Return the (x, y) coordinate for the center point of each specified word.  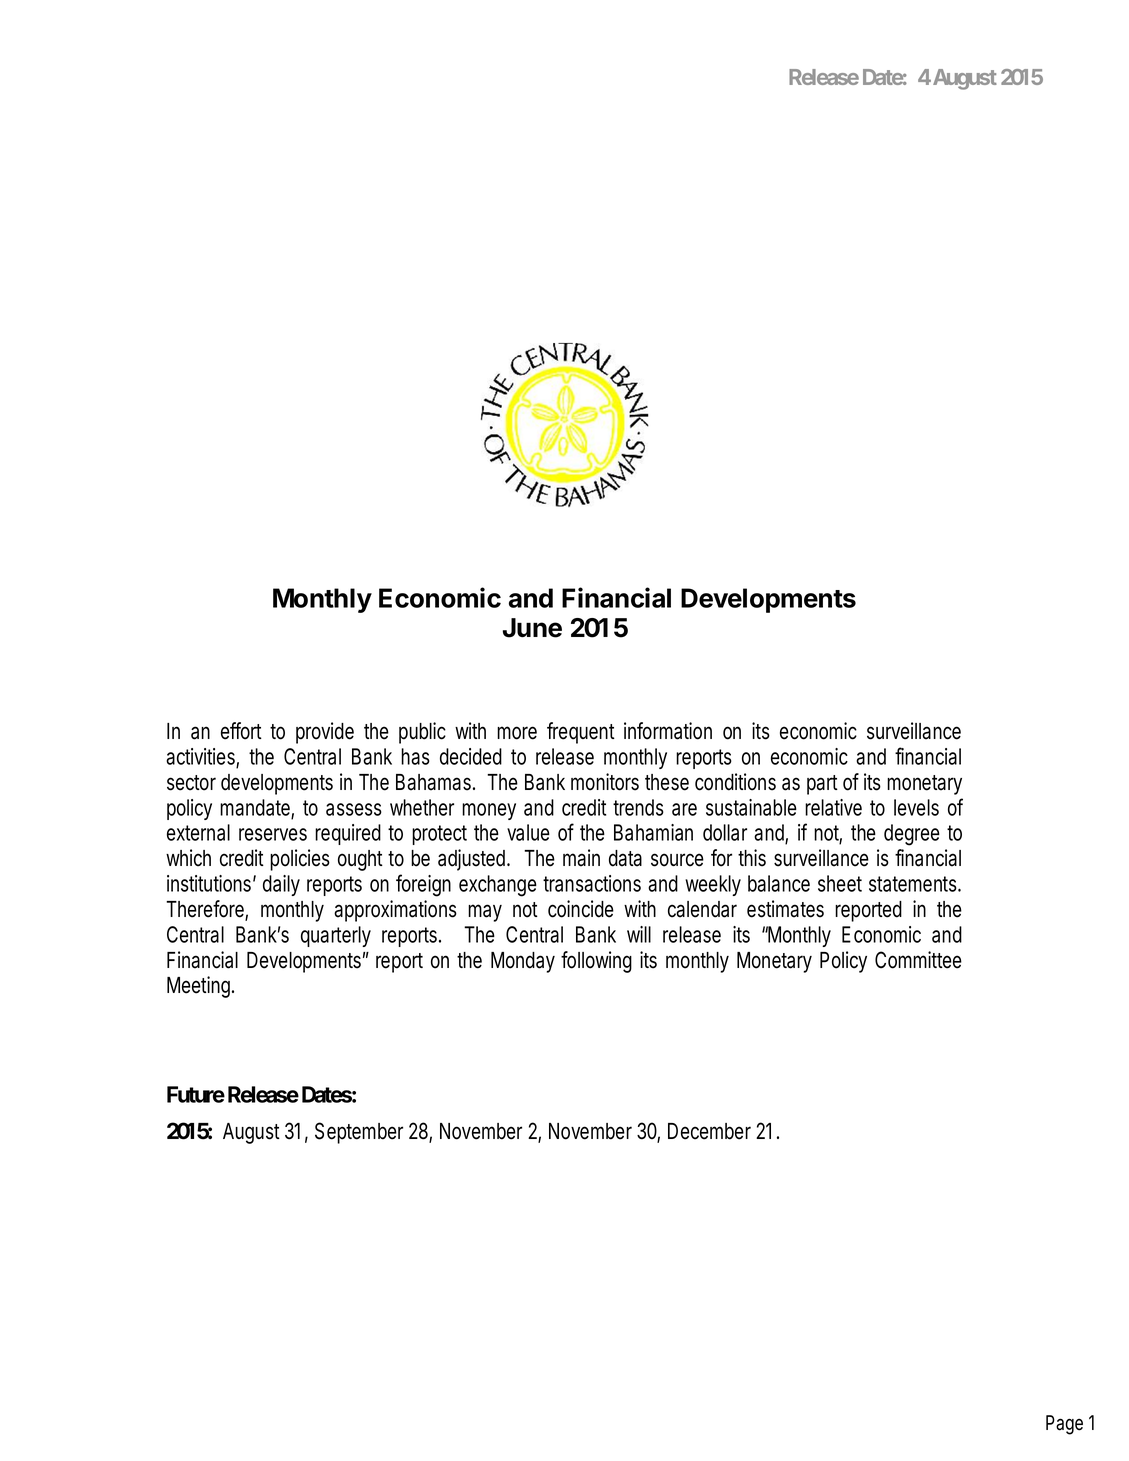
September (359, 1133)
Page (1064, 1425)
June (532, 628)
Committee (918, 960)
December (709, 1131)
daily (281, 885)
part (822, 785)
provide (325, 733)
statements (913, 884)
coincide (581, 909)
